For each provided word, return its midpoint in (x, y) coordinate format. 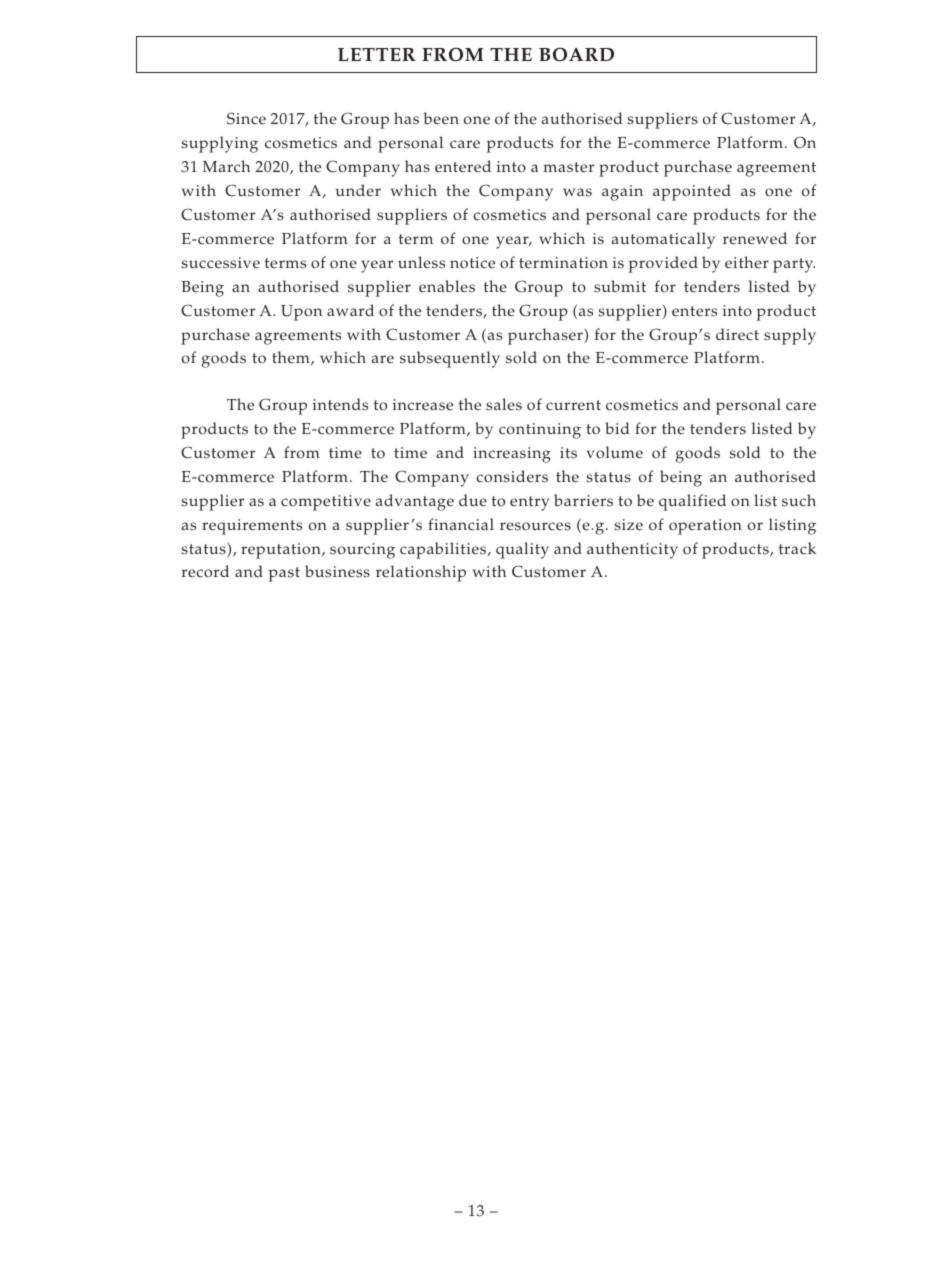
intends (340, 404)
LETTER (377, 54)
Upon (301, 313)
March (226, 166)
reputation (282, 551)
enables (447, 286)
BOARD (576, 54)
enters (694, 311)
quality (522, 550)
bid (617, 428)
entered (463, 166)
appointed (692, 192)
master (568, 167)
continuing (540, 431)
